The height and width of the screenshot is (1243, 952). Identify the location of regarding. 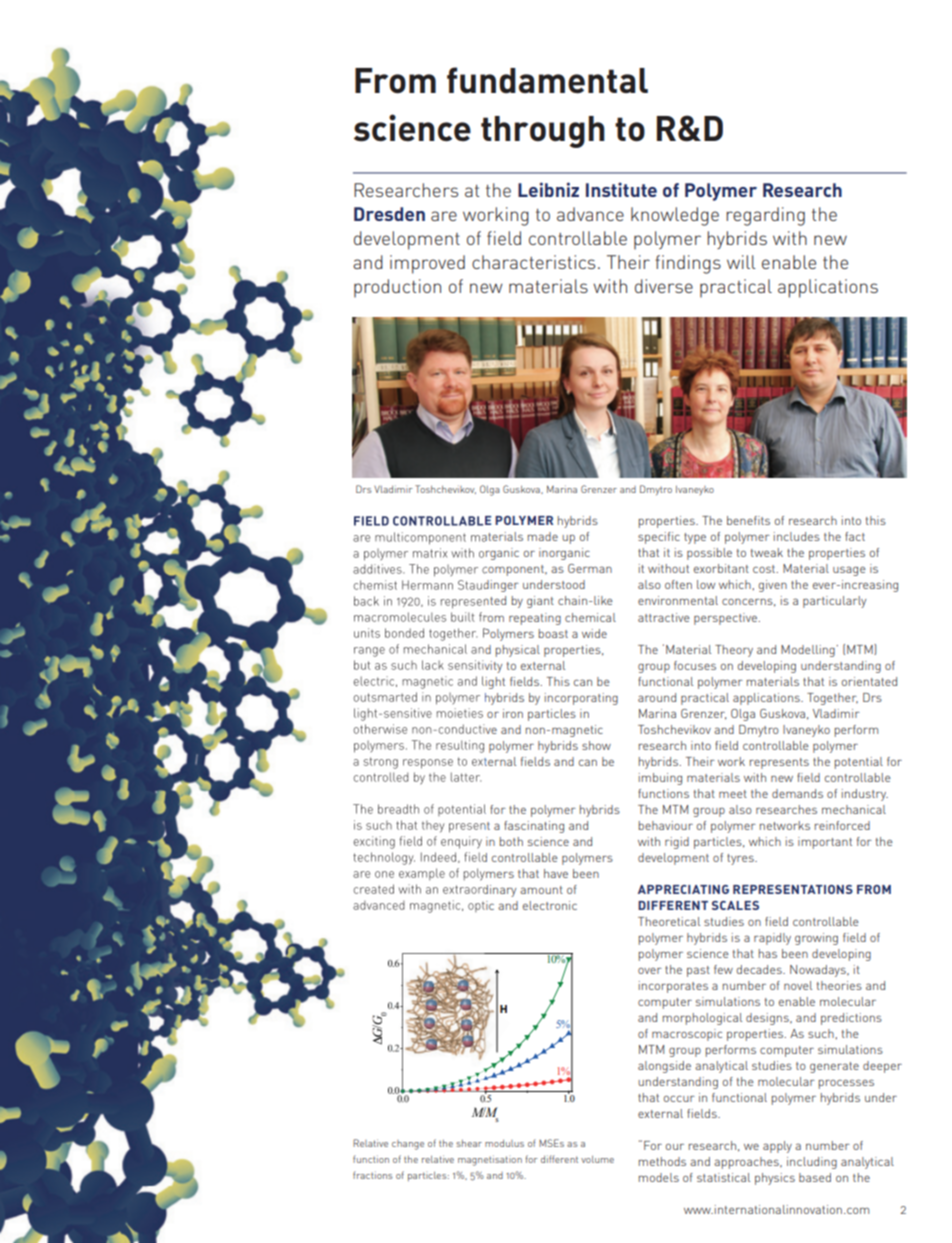
(765, 216).
